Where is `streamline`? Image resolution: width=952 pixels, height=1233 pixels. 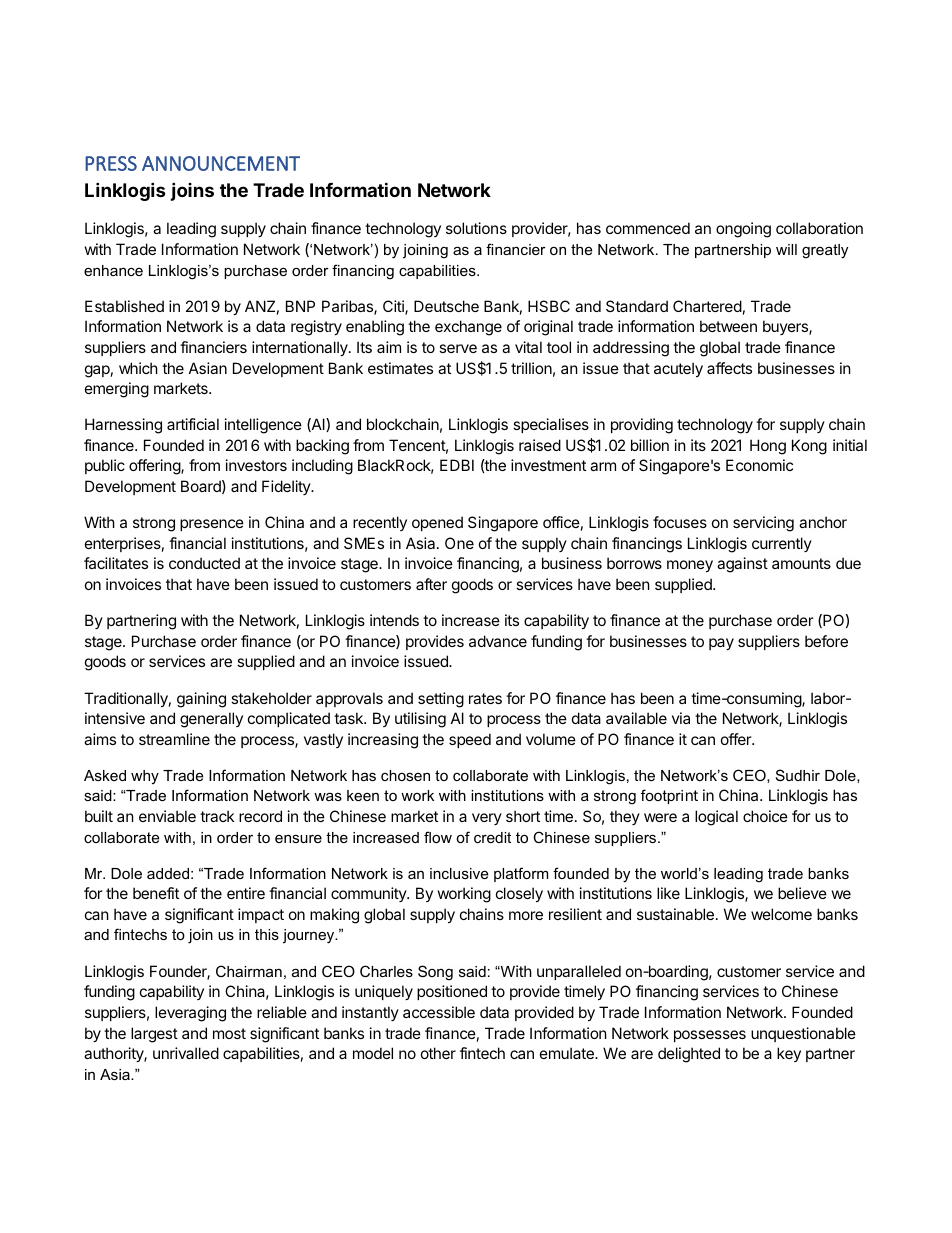
streamline is located at coordinates (174, 739).
